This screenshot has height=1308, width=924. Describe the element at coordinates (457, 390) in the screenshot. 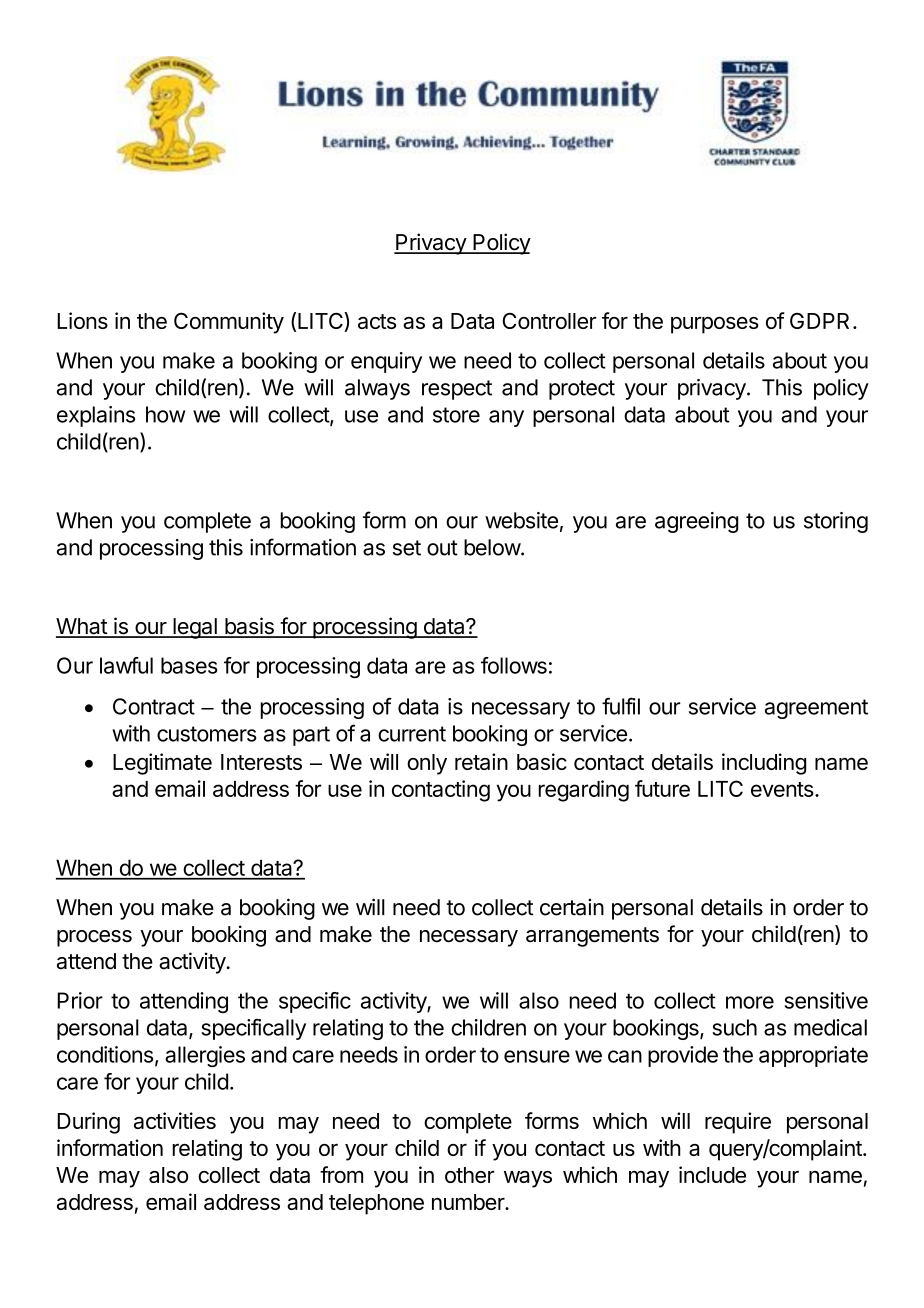

I see `respect` at that location.
